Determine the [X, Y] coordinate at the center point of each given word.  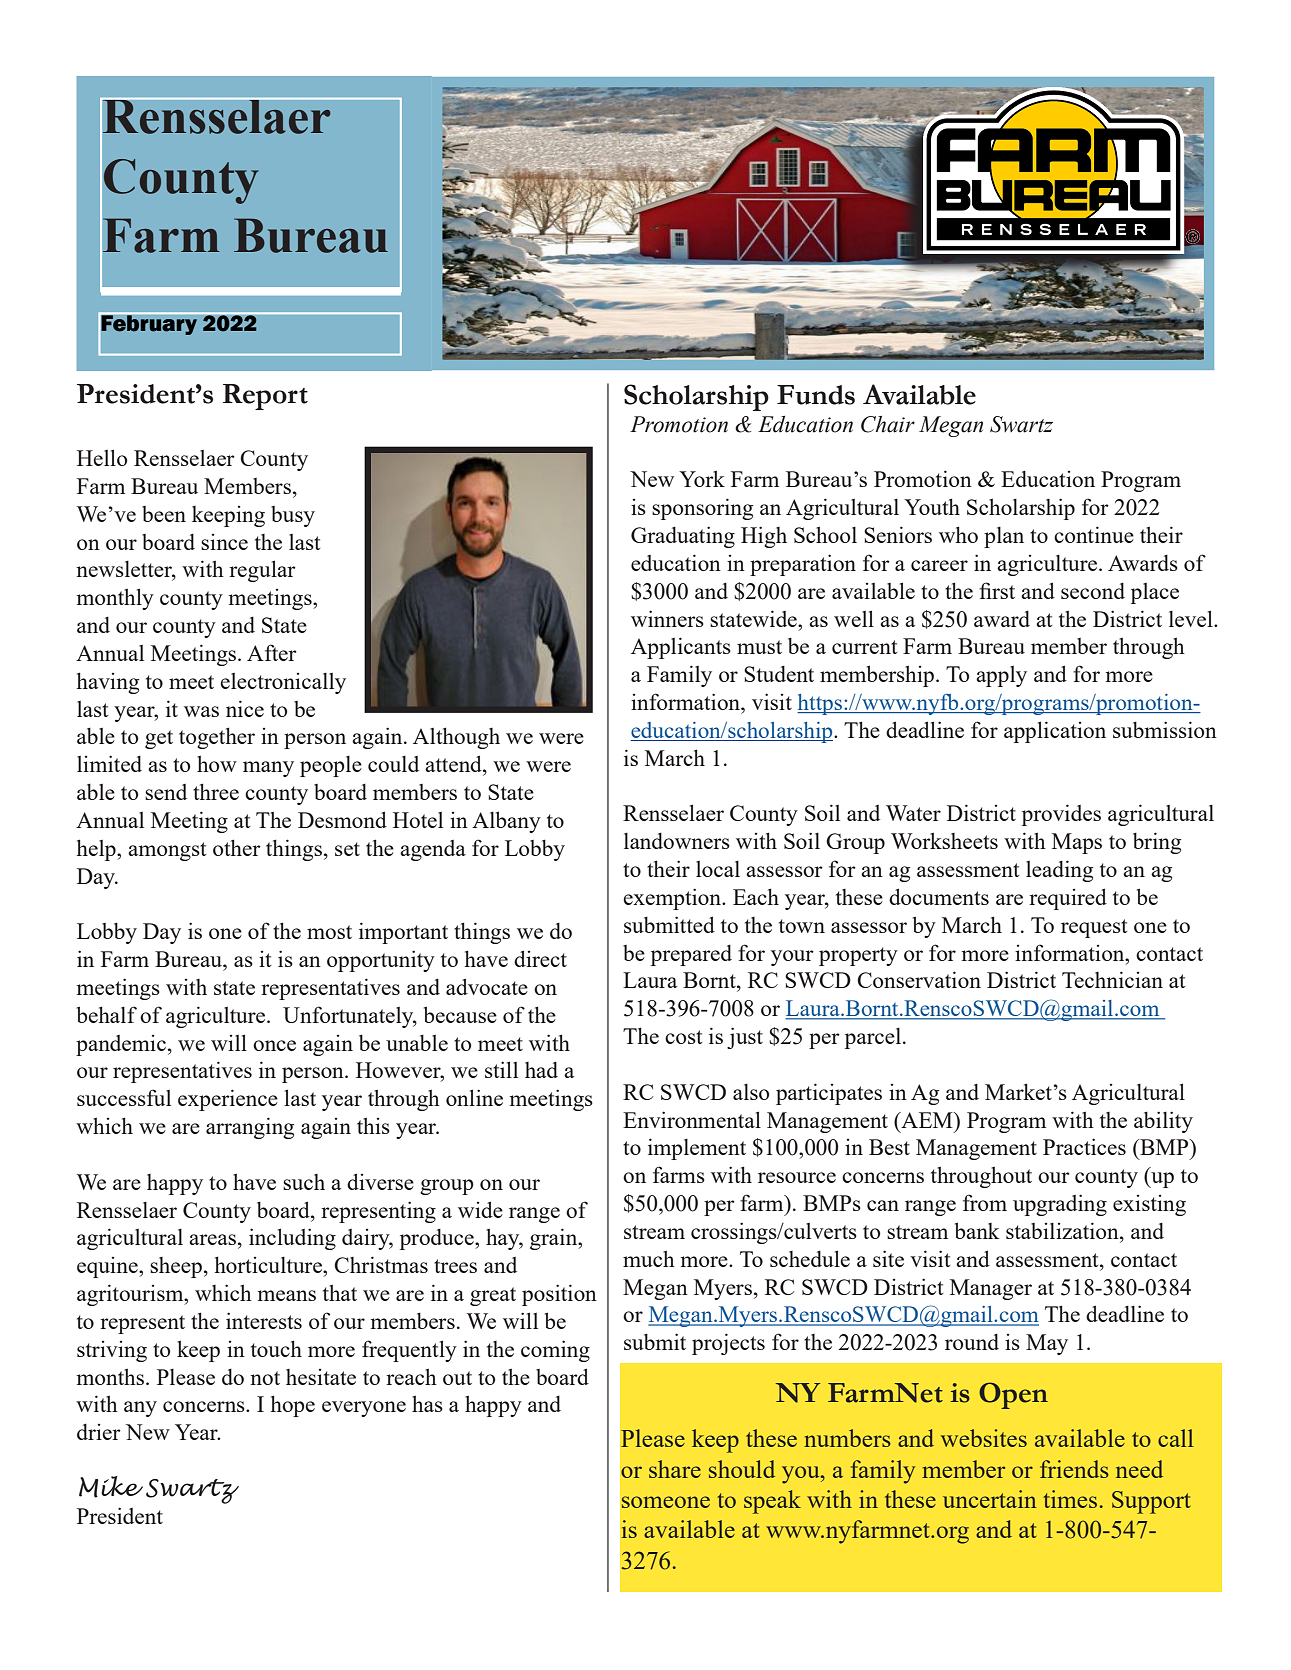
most [329, 932]
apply [1001, 676]
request [1094, 928]
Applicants [681, 648]
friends [1074, 1469]
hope [293, 1406]
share [675, 1469]
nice [245, 708]
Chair [888, 424]
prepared [691, 955]
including [292, 1239]
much [649, 1258]
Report [265, 397]
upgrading [1060, 1205]
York [702, 478]
